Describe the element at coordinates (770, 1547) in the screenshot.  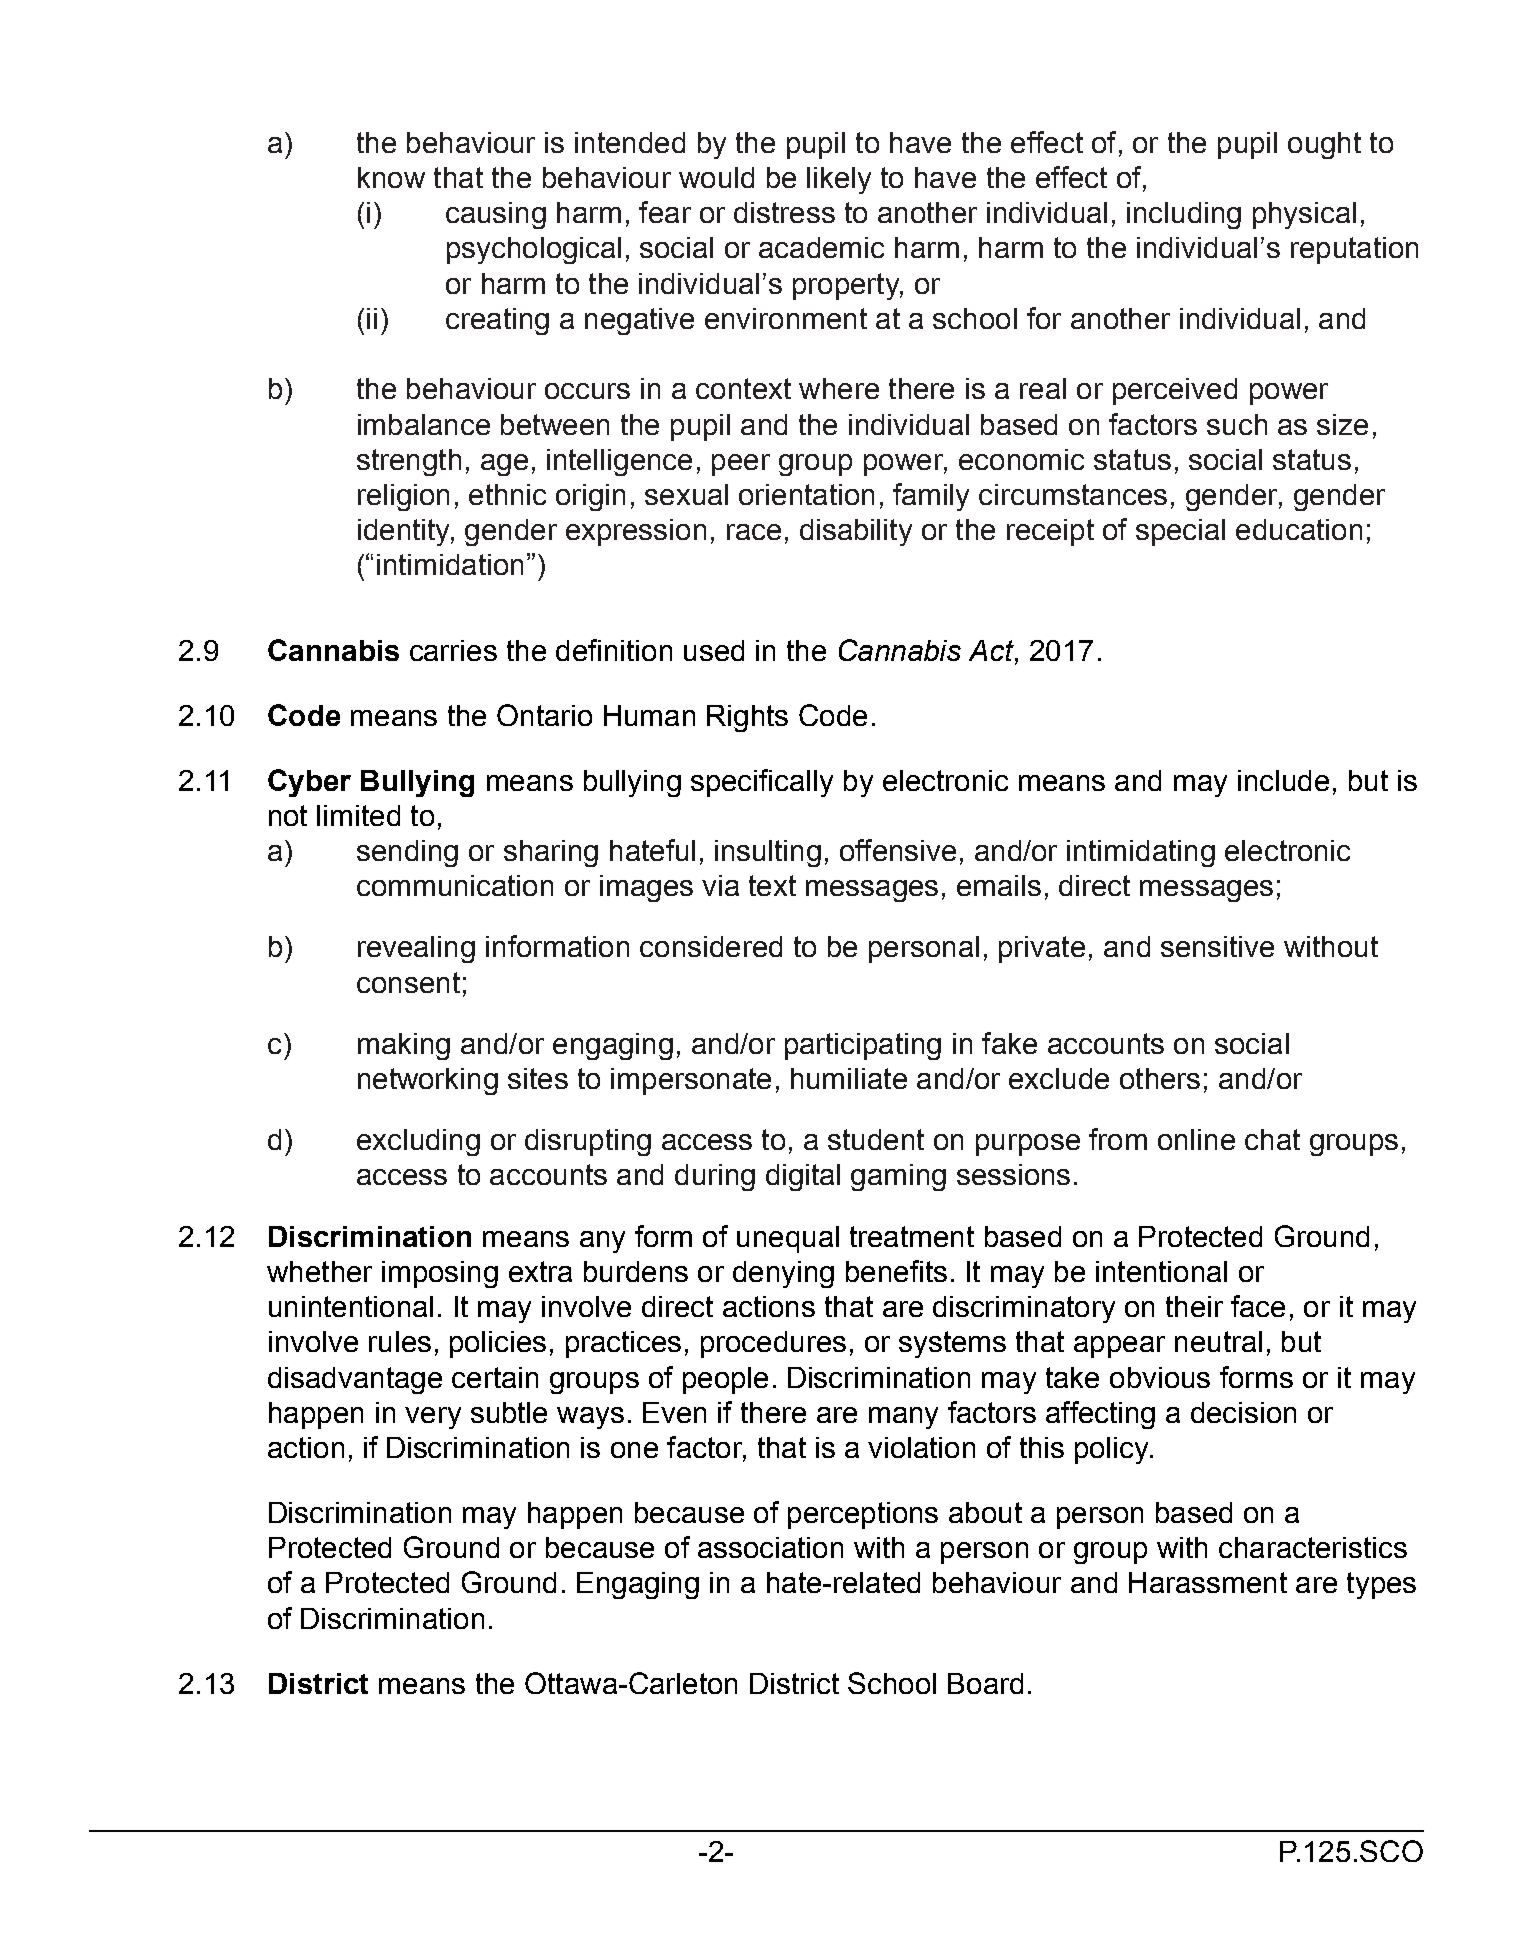
I see `association` at that location.
